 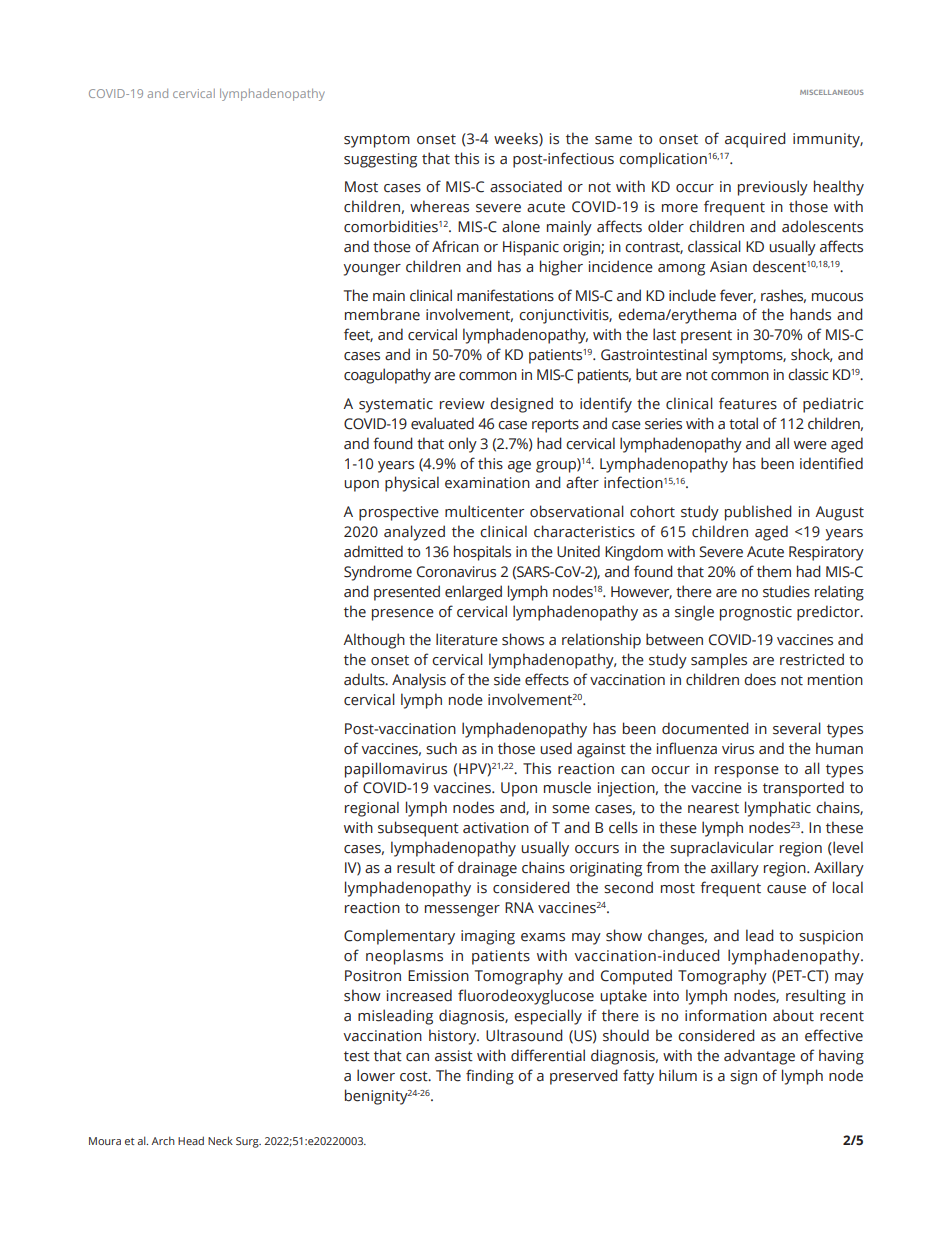 I want to click on response, so click(x=747, y=772).
